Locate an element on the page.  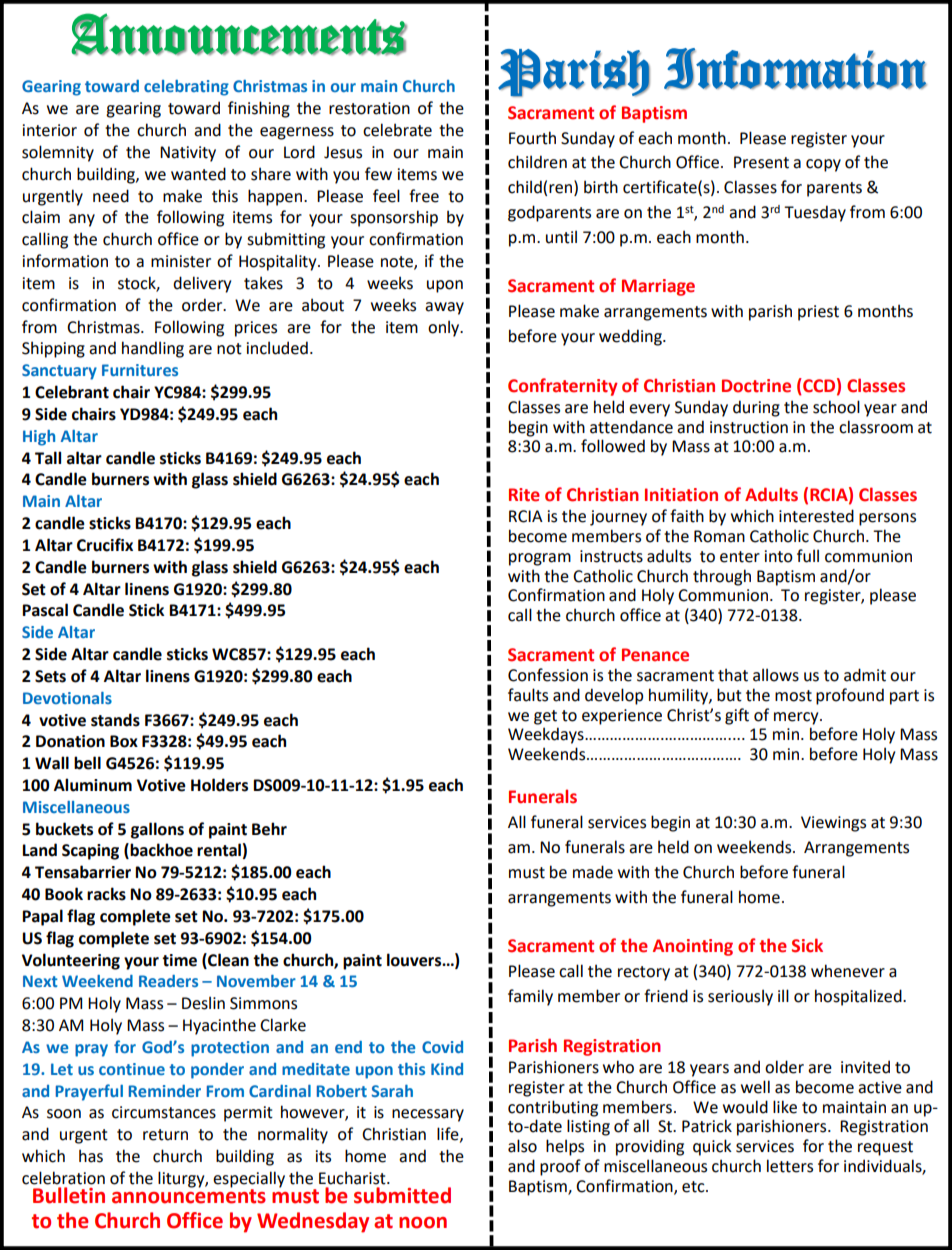
Fourth is located at coordinates (532, 138).
